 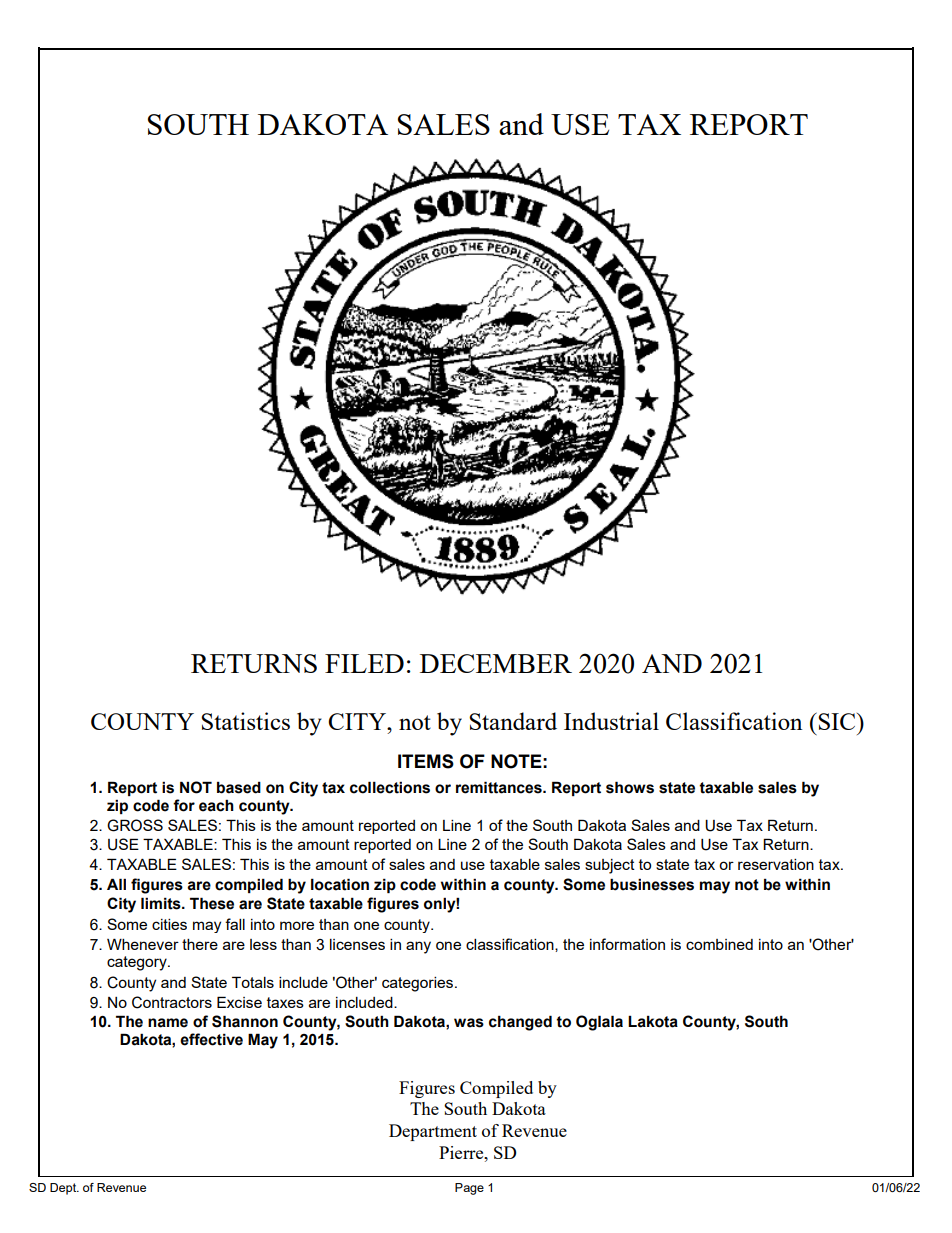 What do you see at coordinates (245, 721) in the document?
I see `Statistics` at bounding box center [245, 721].
